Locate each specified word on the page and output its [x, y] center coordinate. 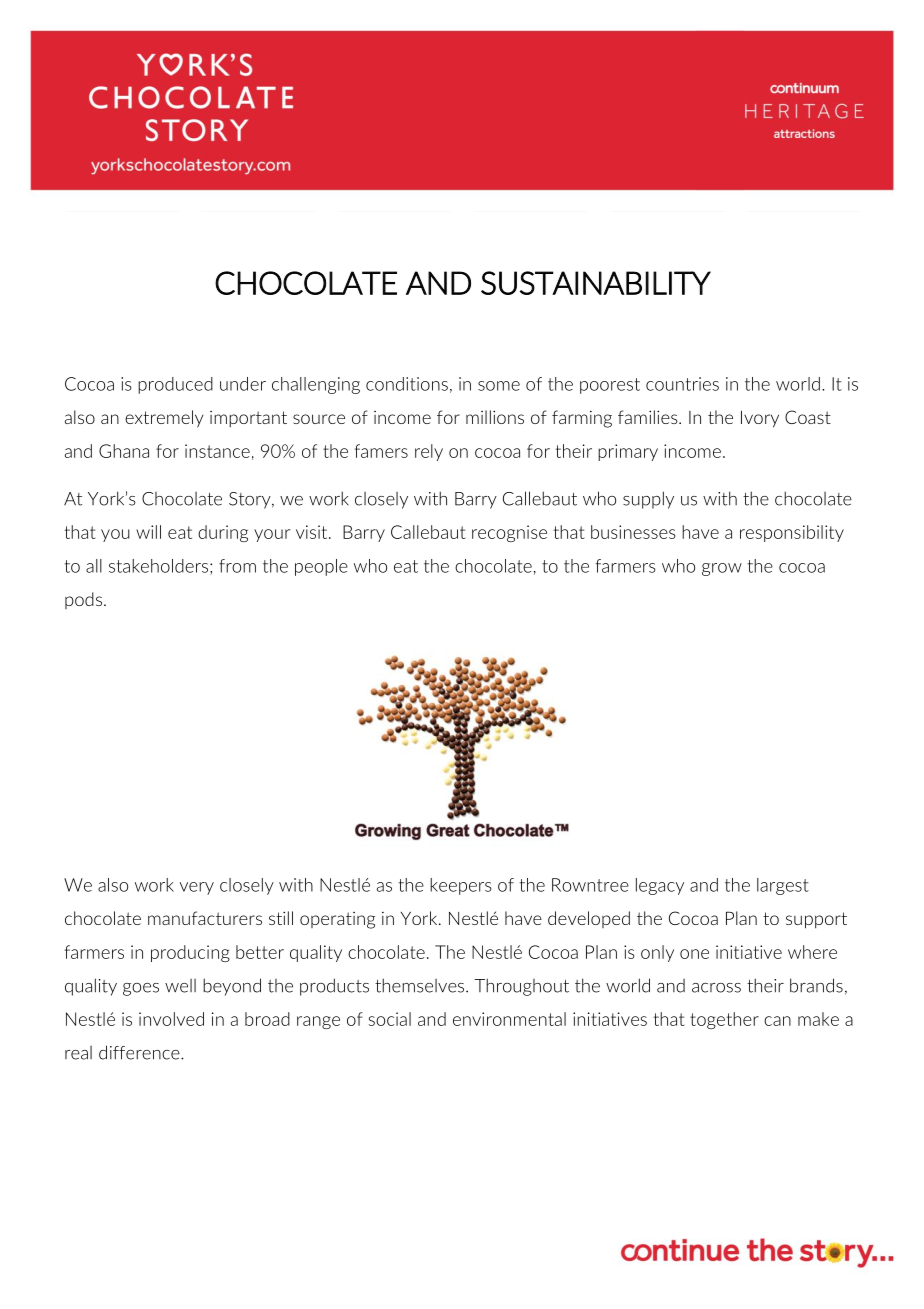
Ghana [124, 451]
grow [722, 569]
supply [648, 500]
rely [429, 452]
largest [783, 886]
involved [171, 1019]
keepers [461, 886]
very [197, 888]
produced [175, 385]
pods [83, 600]
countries [682, 384]
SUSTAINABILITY [596, 283]
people [321, 567]
